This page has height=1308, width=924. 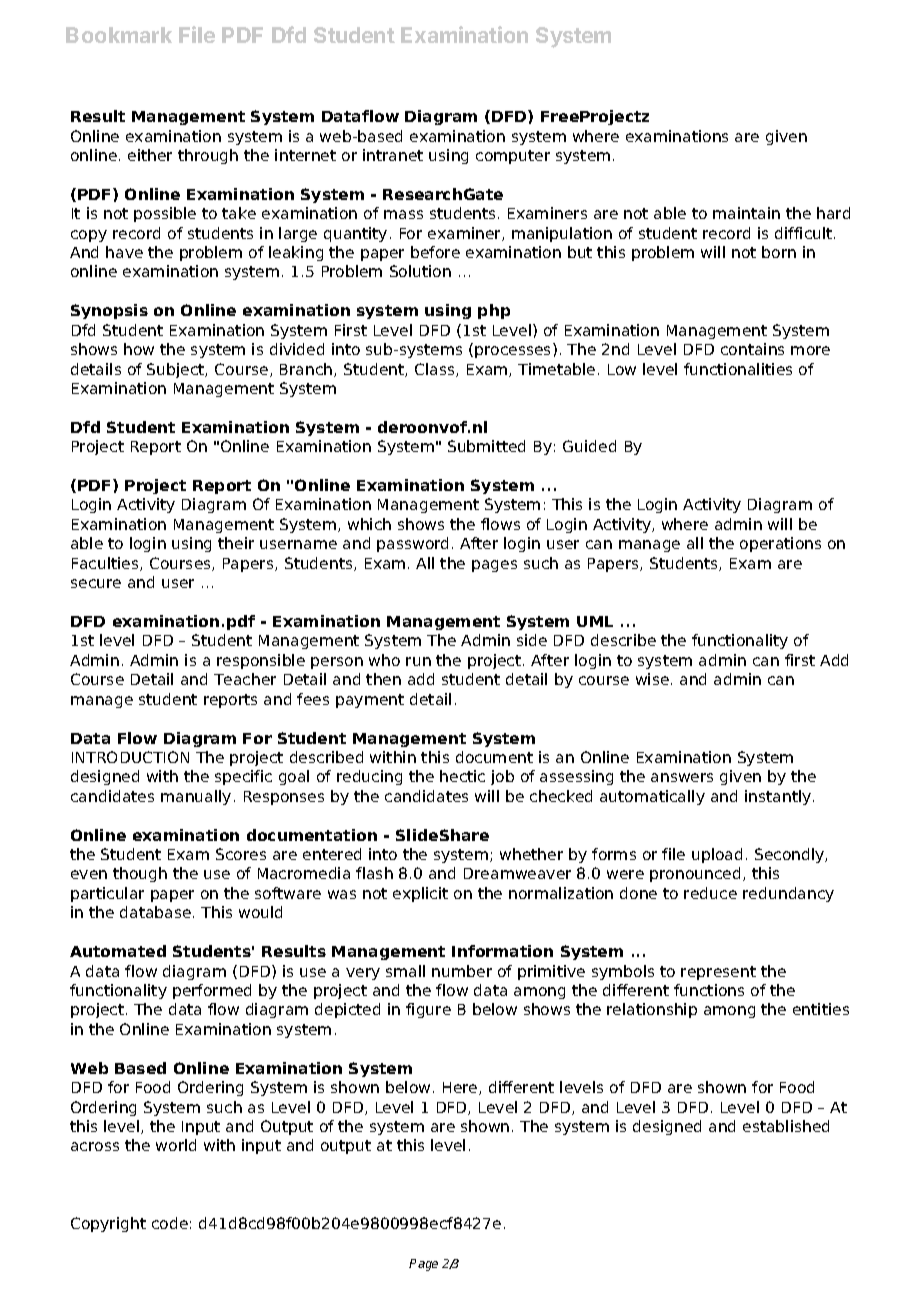 I want to click on maintain, so click(x=746, y=213).
